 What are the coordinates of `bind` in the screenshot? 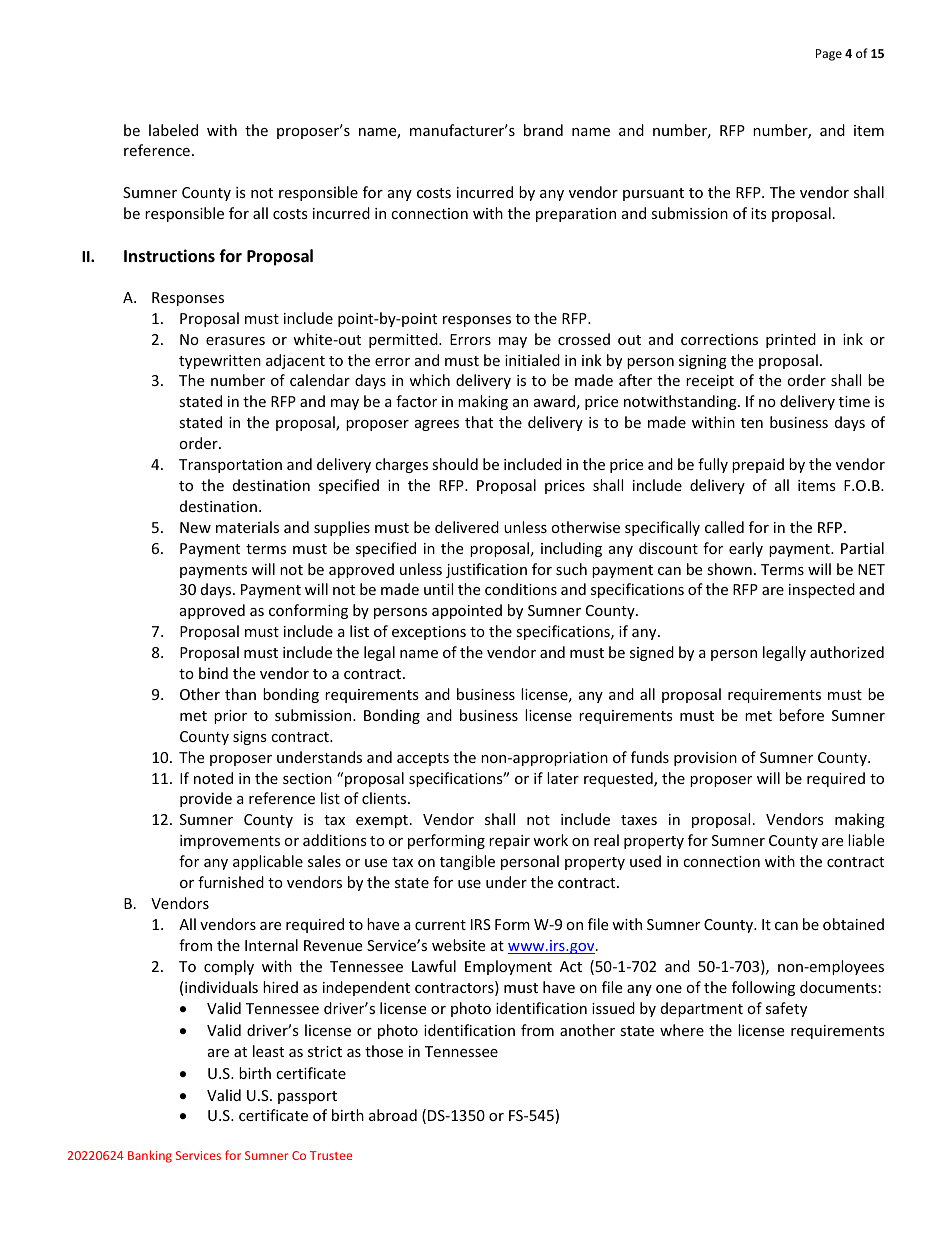 It's located at (213, 673).
